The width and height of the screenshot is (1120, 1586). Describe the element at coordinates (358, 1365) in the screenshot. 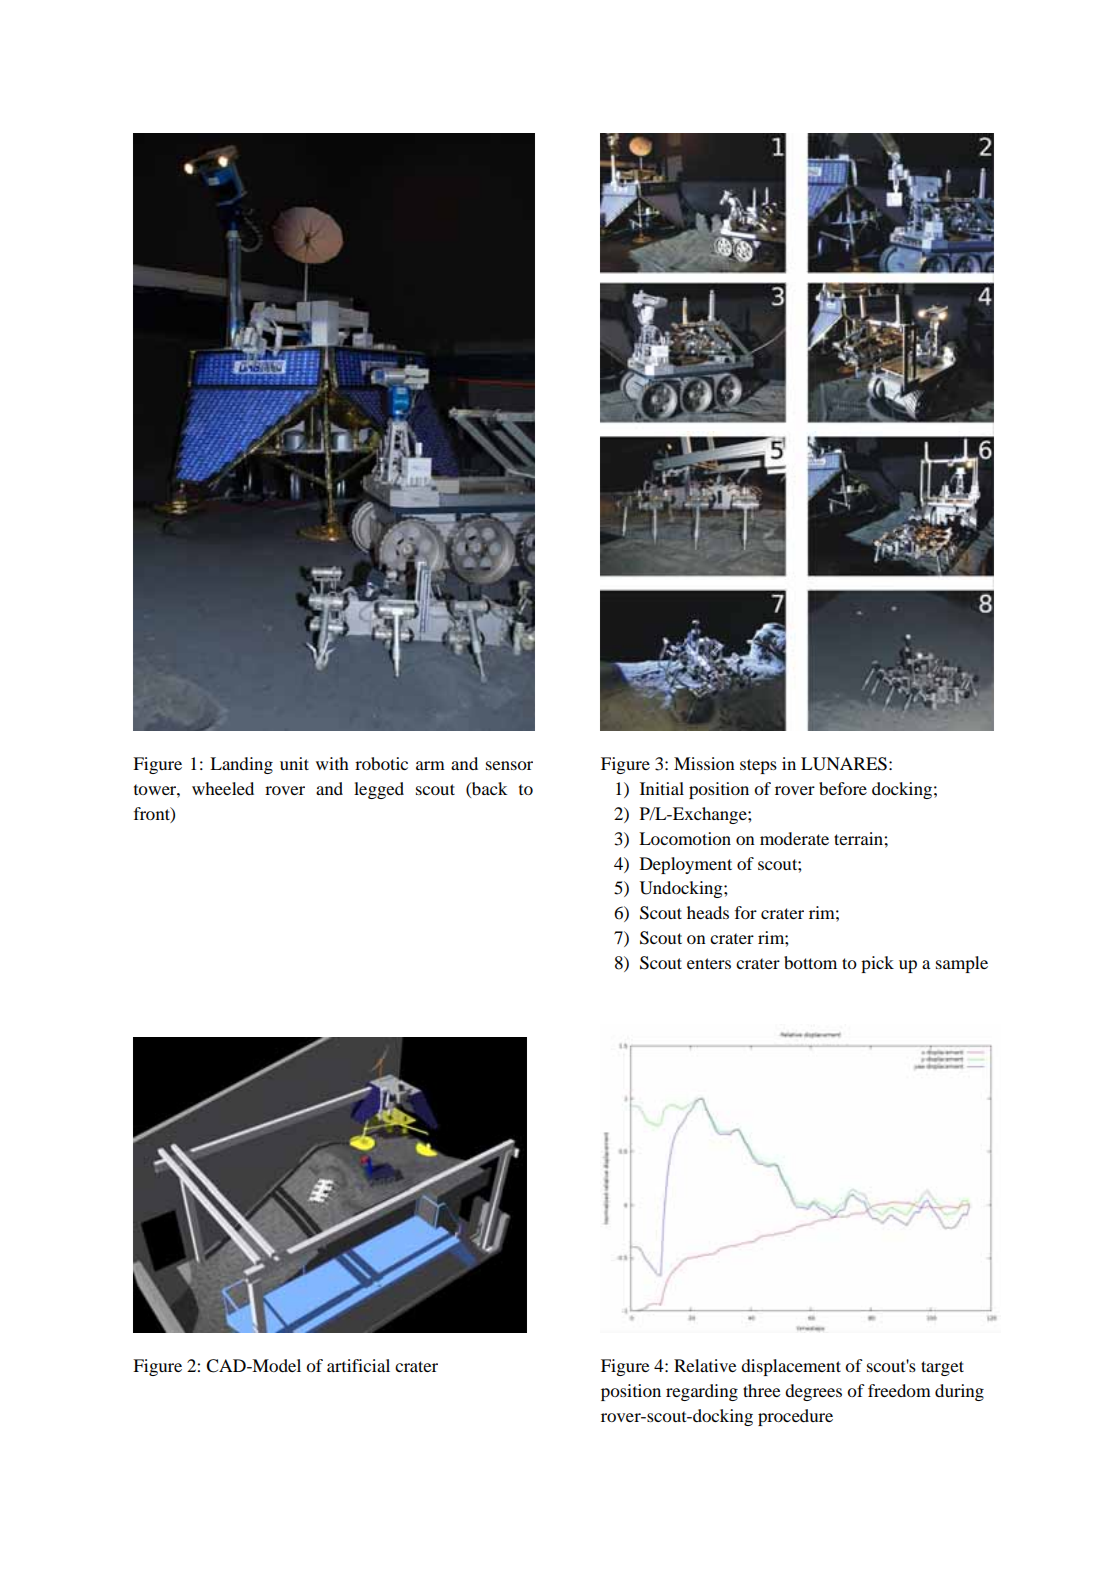

I see `artificial` at that location.
